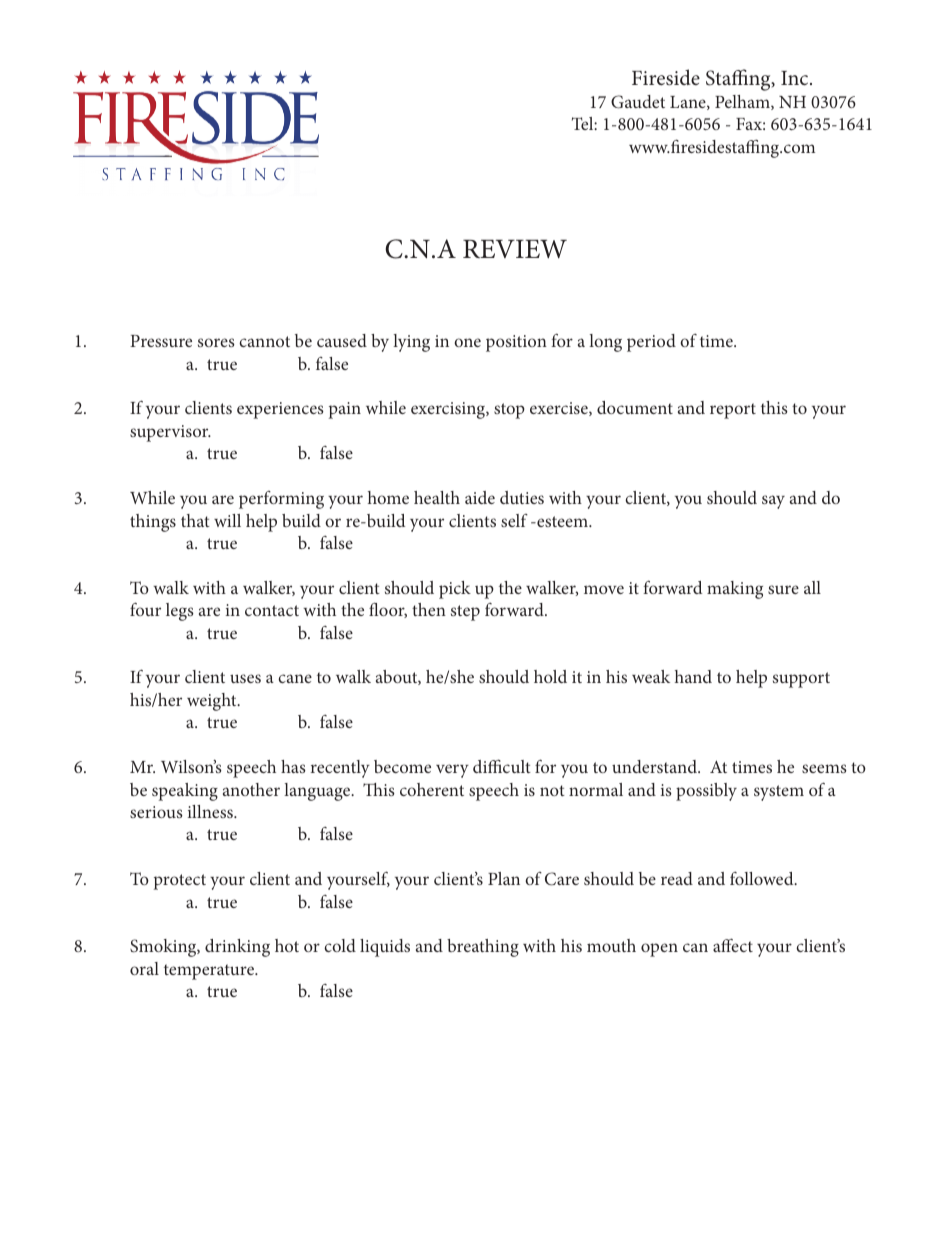  Describe the element at coordinates (237, 948) in the image. I see `drinking` at that location.
